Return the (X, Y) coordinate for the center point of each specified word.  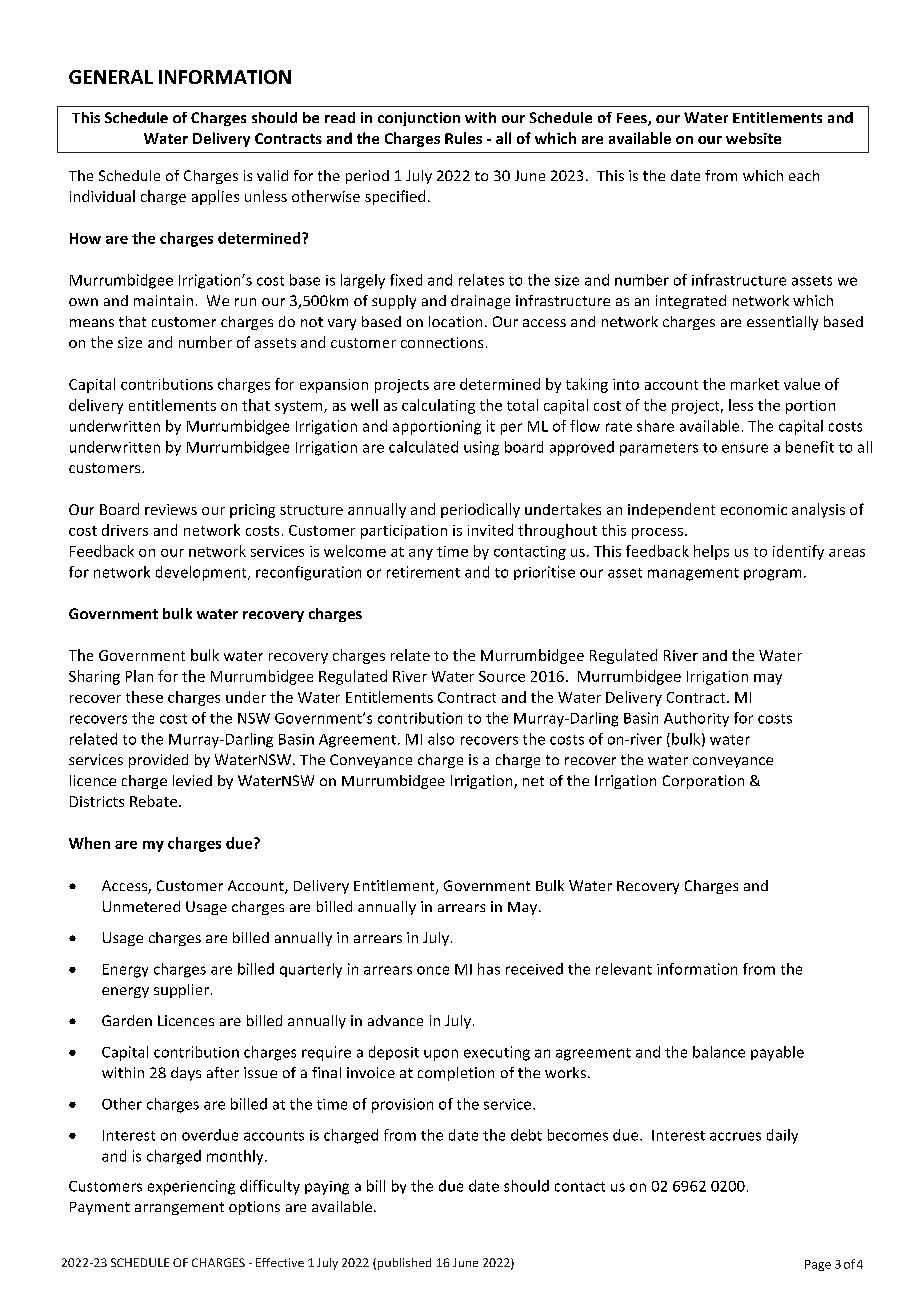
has (489, 969)
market (755, 384)
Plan (139, 676)
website (753, 138)
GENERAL (111, 77)
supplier (181, 991)
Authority (696, 719)
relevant (624, 969)
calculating (438, 406)
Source (502, 676)
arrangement (179, 1208)
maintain (163, 300)
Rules (463, 138)
